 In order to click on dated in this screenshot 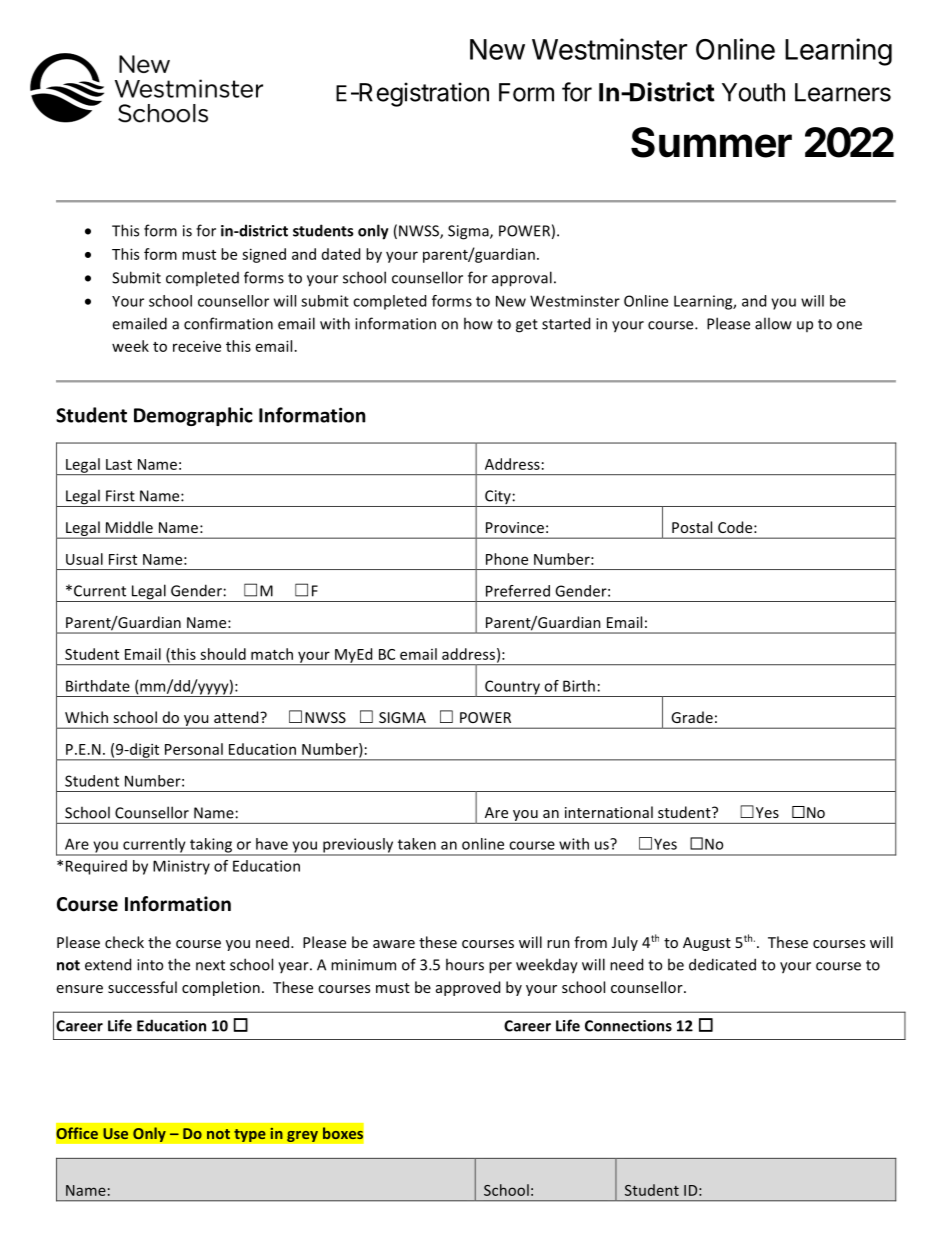, I will do `click(341, 254)`.
